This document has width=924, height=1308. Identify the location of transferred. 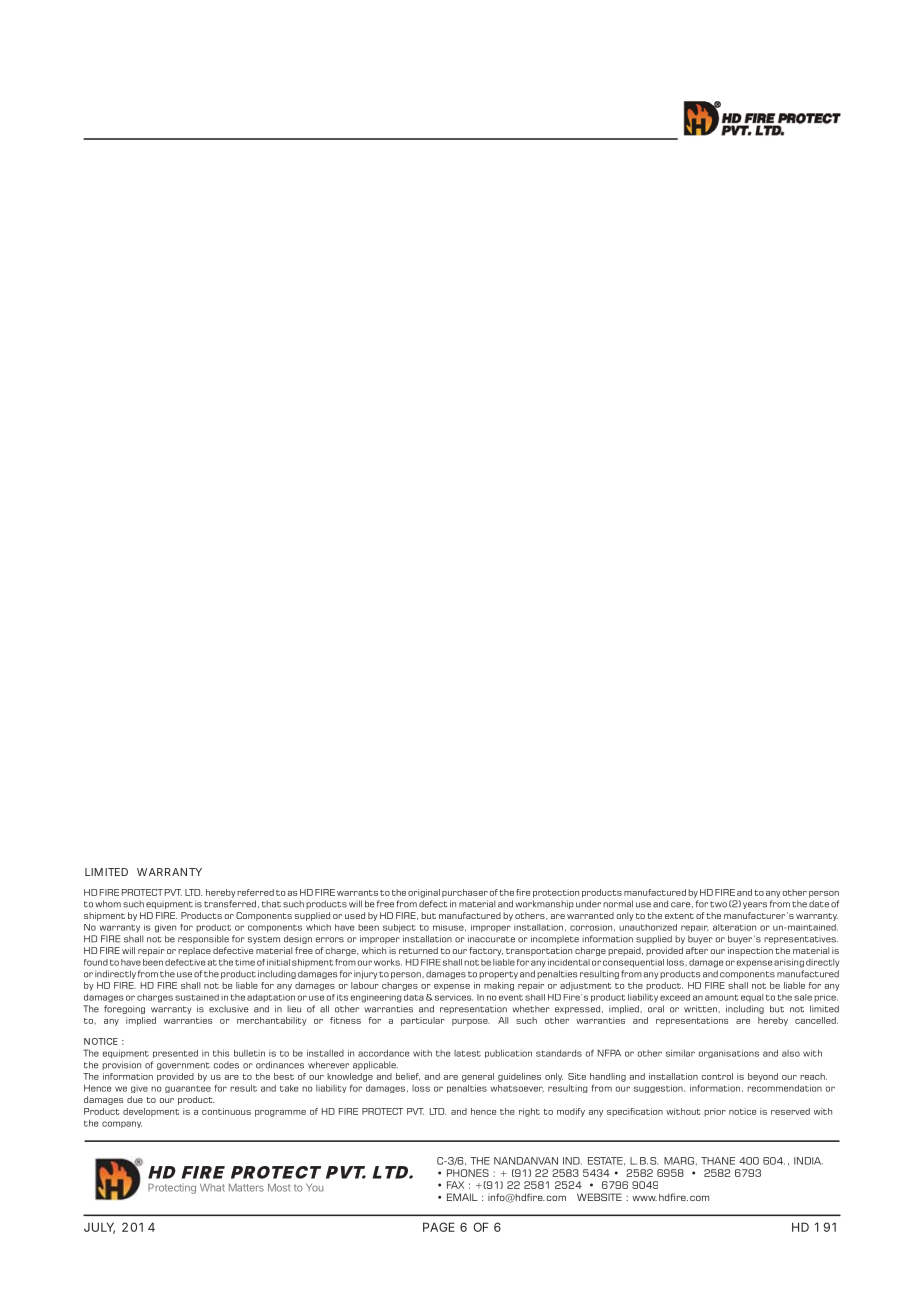
(230, 904).
